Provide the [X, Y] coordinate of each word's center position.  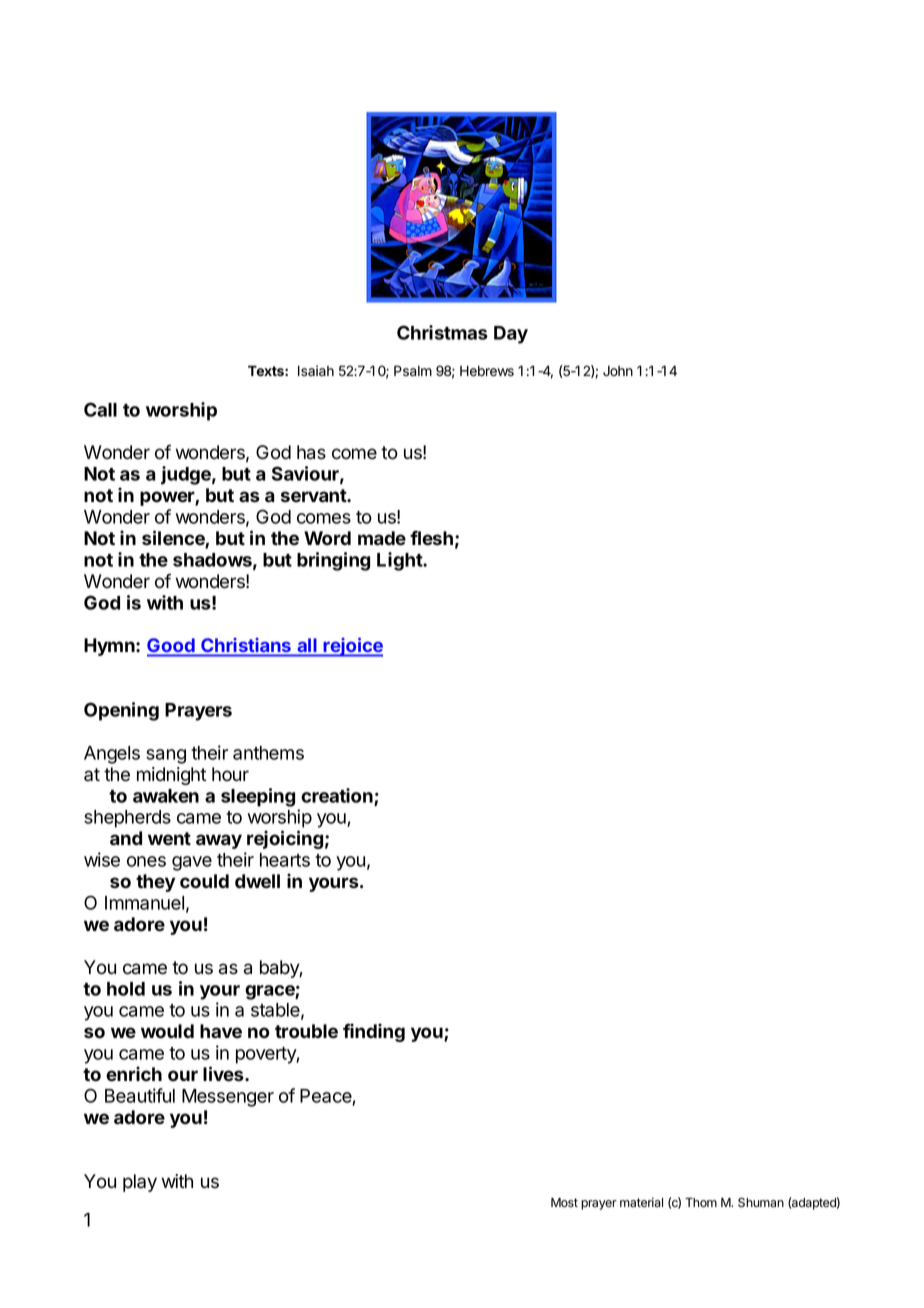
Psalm [413, 371]
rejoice [352, 647]
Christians [246, 645]
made [382, 538]
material [641, 1202]
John [618, 371]
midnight [171, 776]
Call [100, 409]
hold [126, 989]
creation [338, 796]
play [140, 1183]
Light [400, 561]
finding [374, 1032]
